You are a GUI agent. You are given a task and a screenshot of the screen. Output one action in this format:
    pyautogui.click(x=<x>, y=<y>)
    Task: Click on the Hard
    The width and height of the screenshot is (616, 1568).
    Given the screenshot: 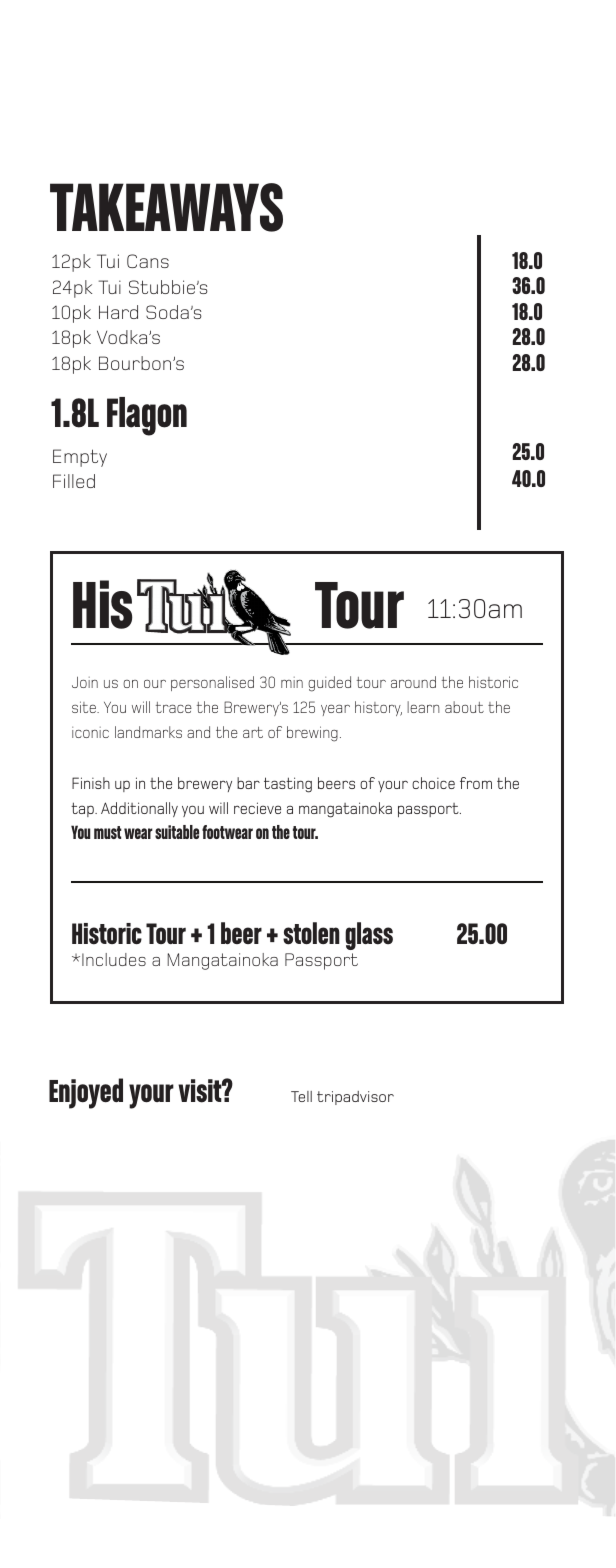 What is the action you would take?
    pyautogui.click(x=118, y=312)
